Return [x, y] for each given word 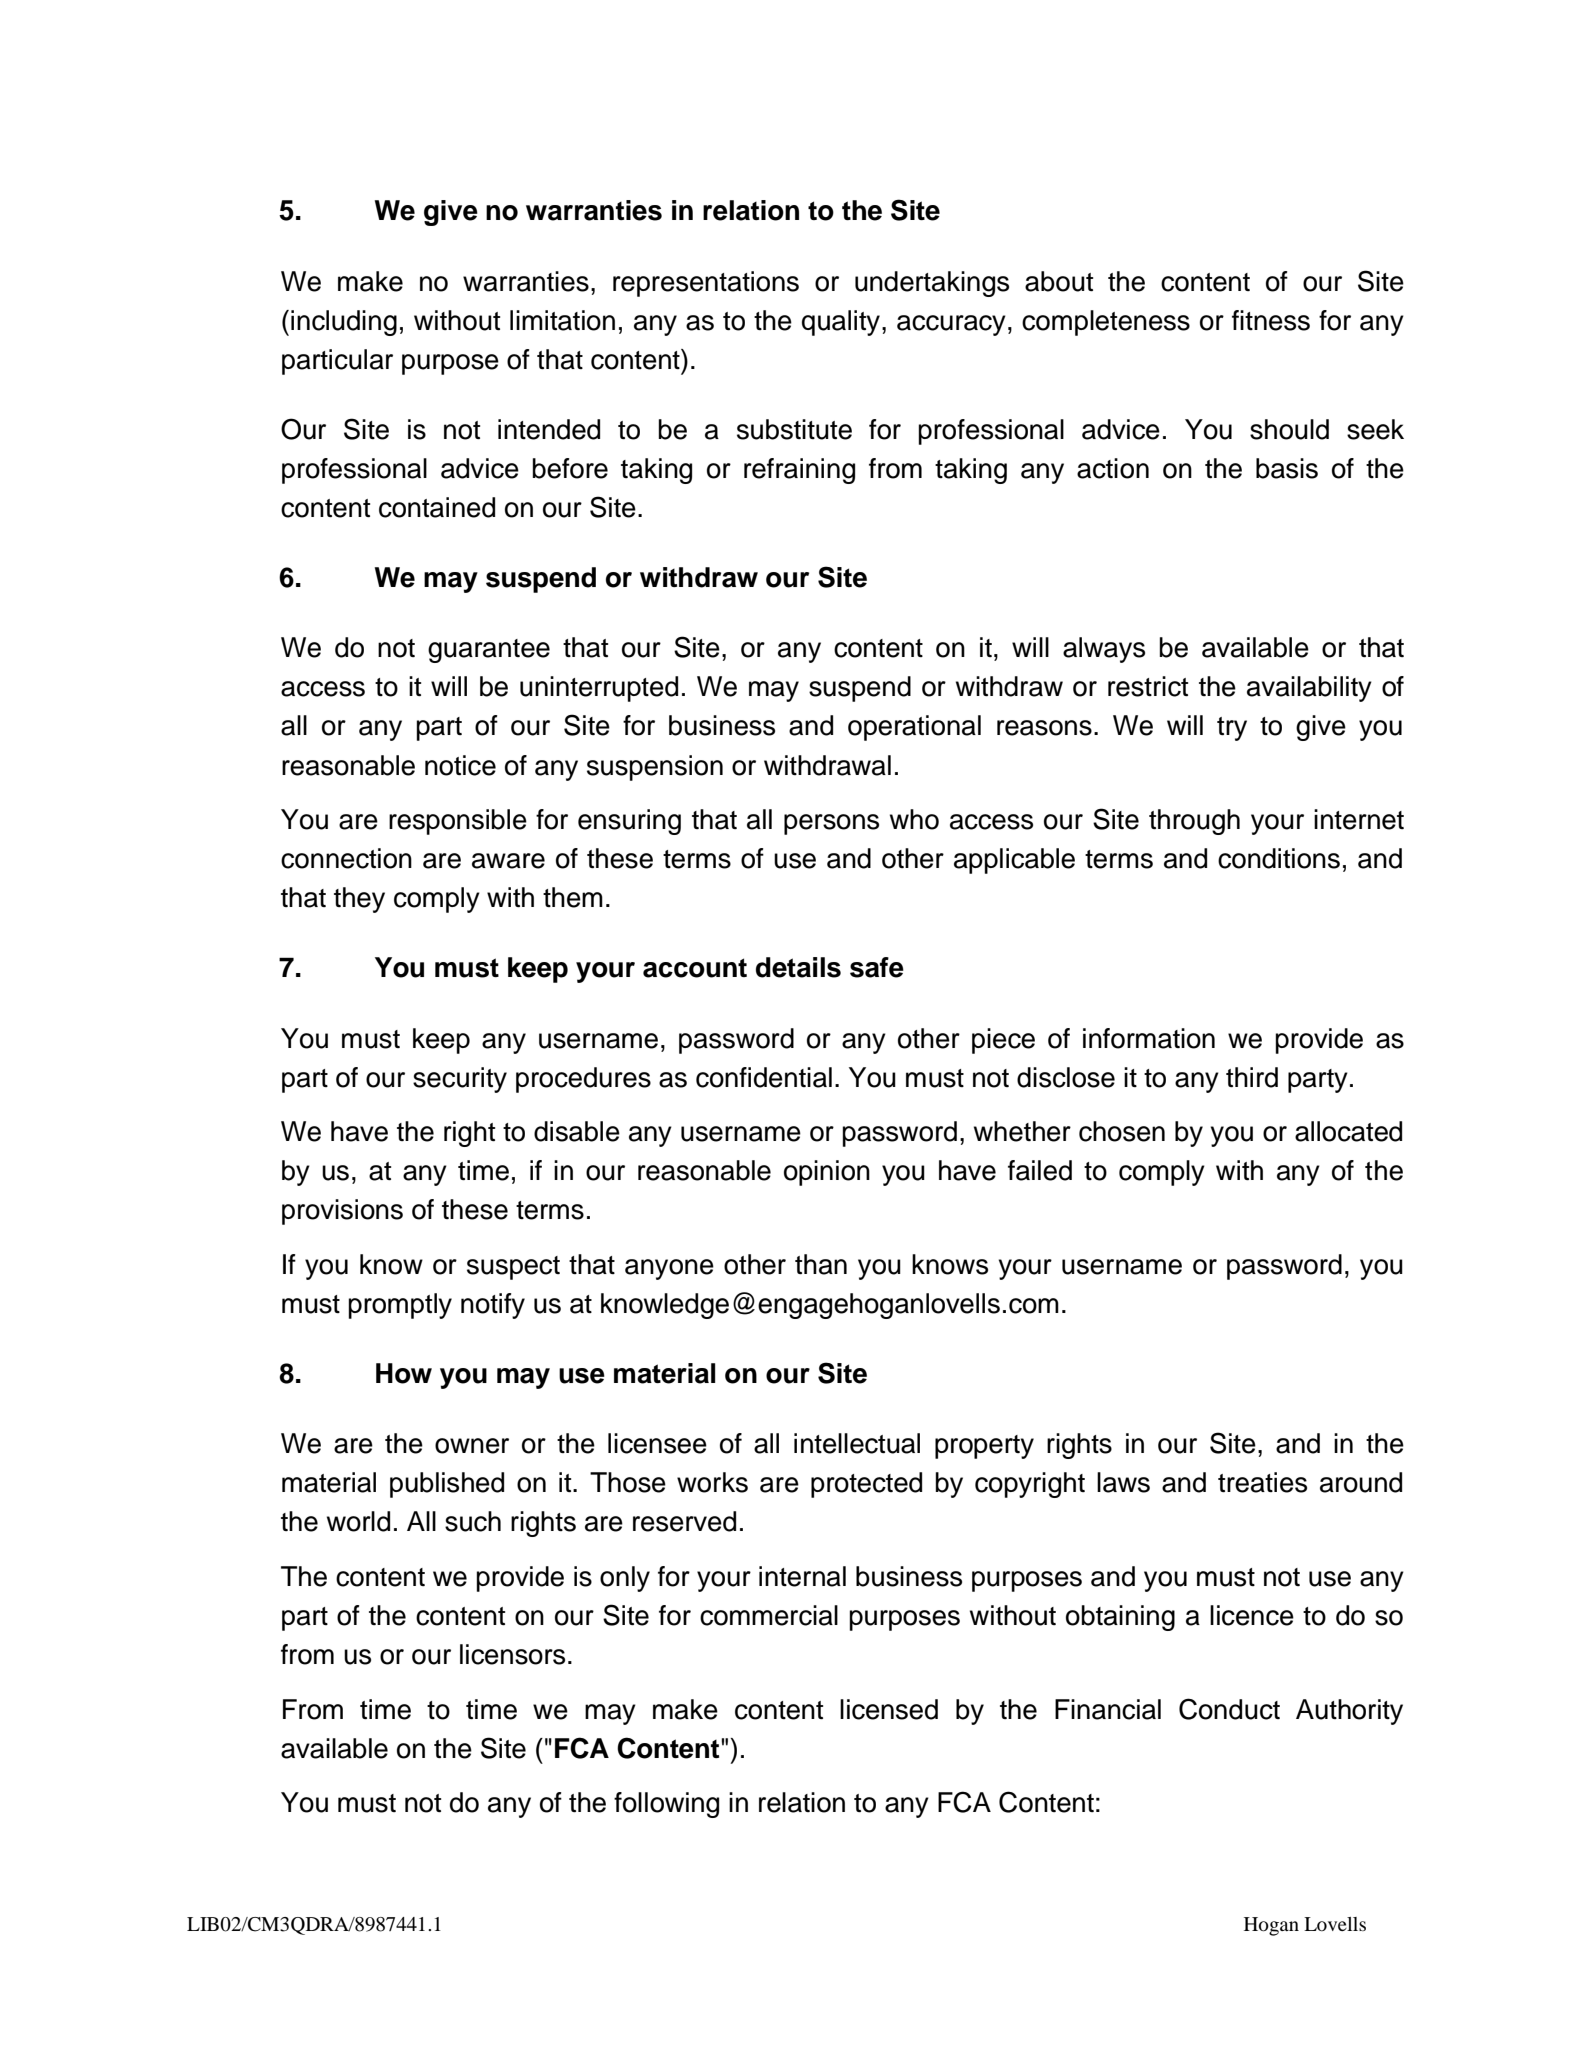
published [447, 1485]
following [666, 1805]
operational [914, 728]
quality [842, 323]
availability [1309, 689]
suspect [513, 1268]
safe [877, 967]
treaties [1262, 1482]
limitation [562, 320]
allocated [1348, 1131]
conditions [1279, 858]
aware [508, 861]
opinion [827, 1173]
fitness [1271, 320]
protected [866, 1485]
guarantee [489, 651]
